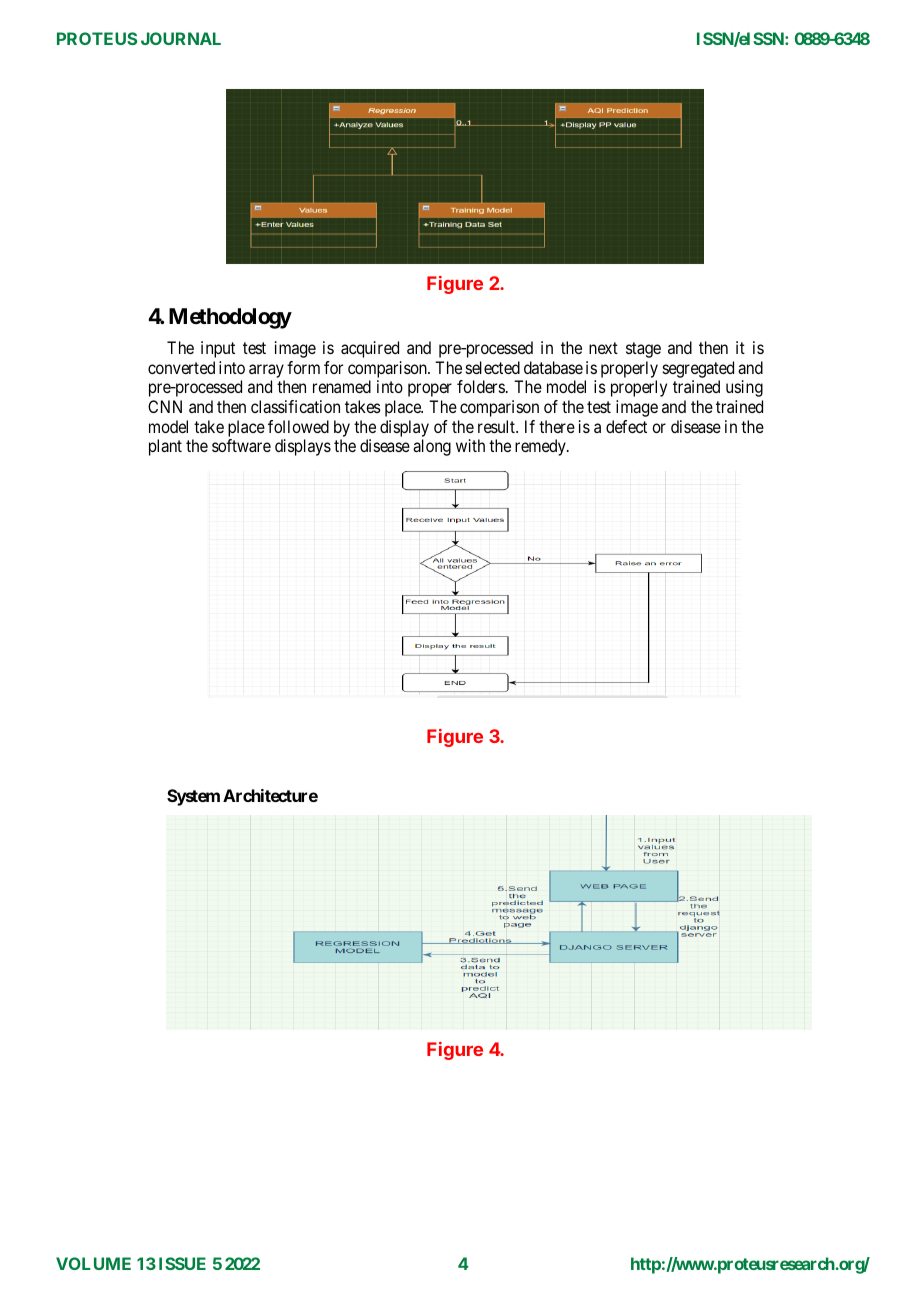  I want to click on there, so click(557, 426).
